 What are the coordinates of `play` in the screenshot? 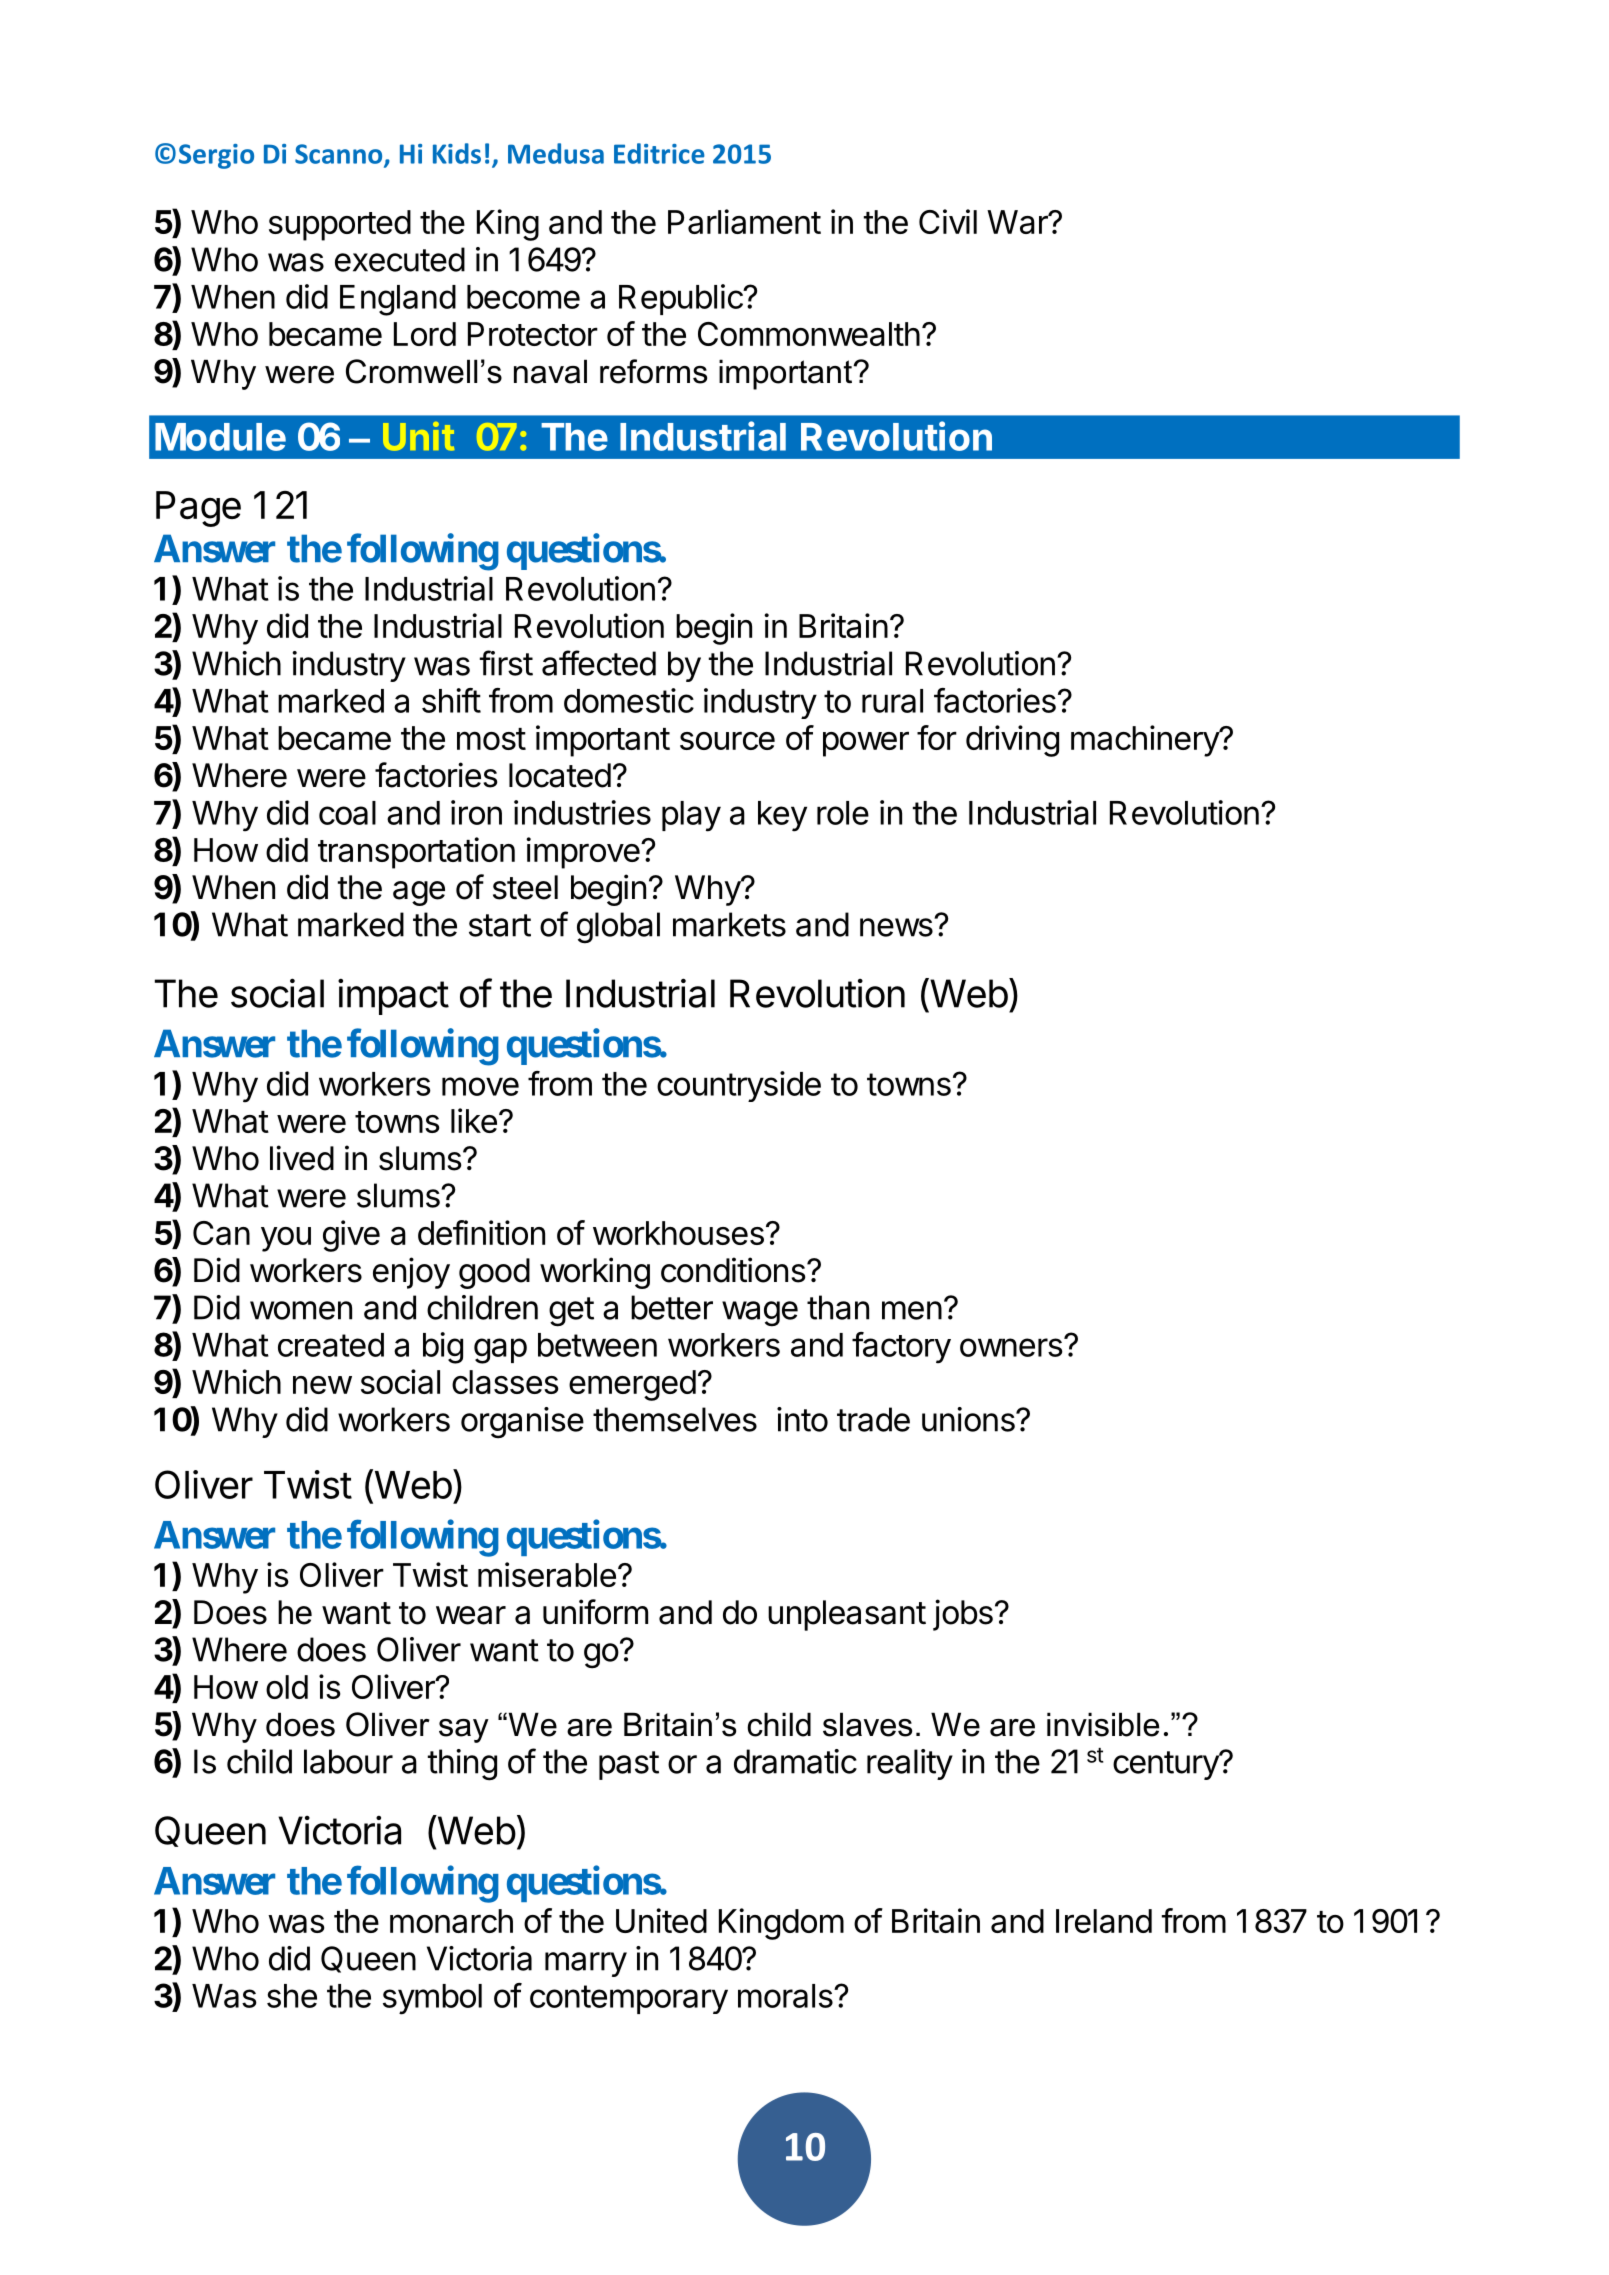 It's located at (691, 816).
